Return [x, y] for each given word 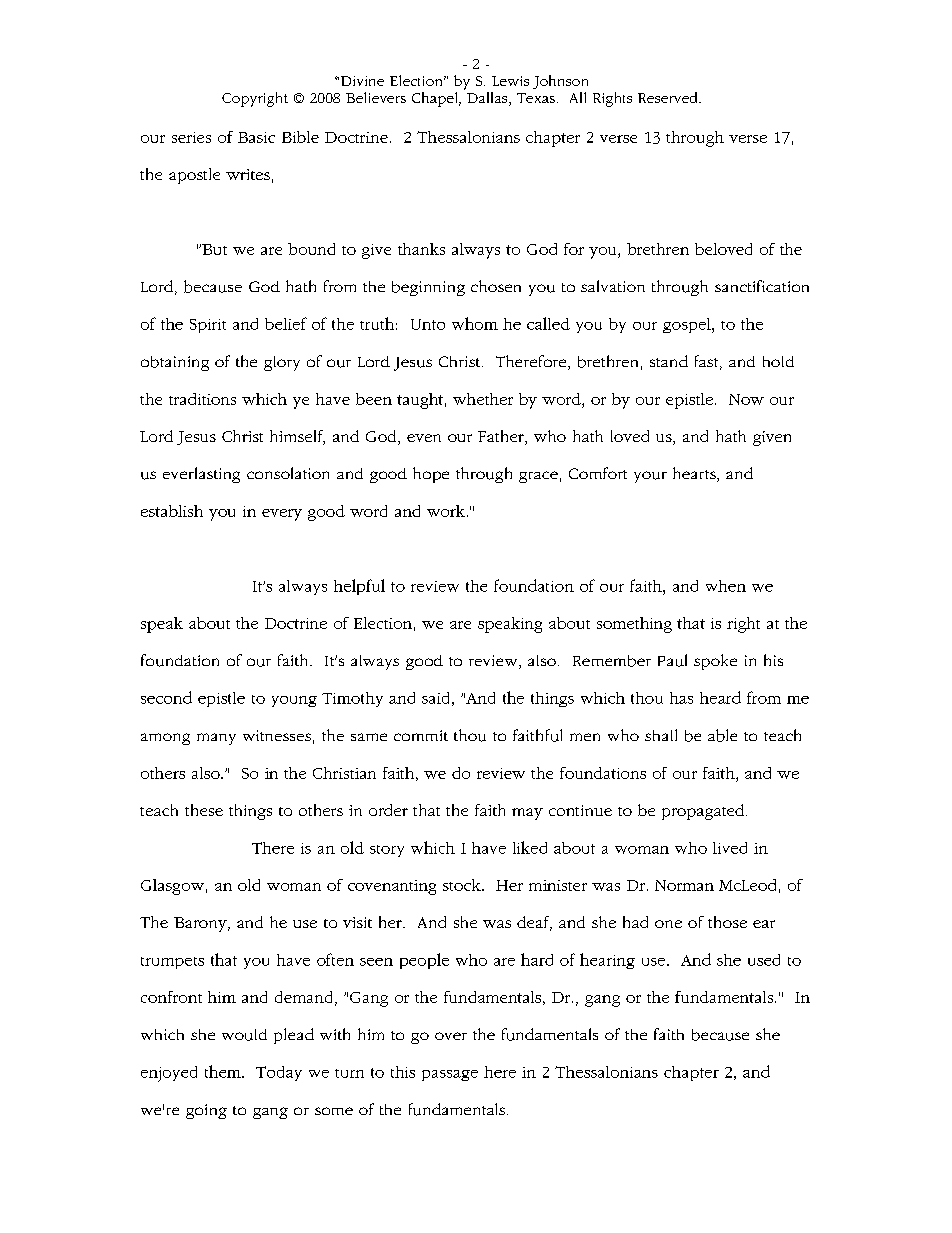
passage [450, 1075]
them [224, 1071]
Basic [256, 137]
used [764, 960]
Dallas [488, 99]
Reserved [669, 97]
